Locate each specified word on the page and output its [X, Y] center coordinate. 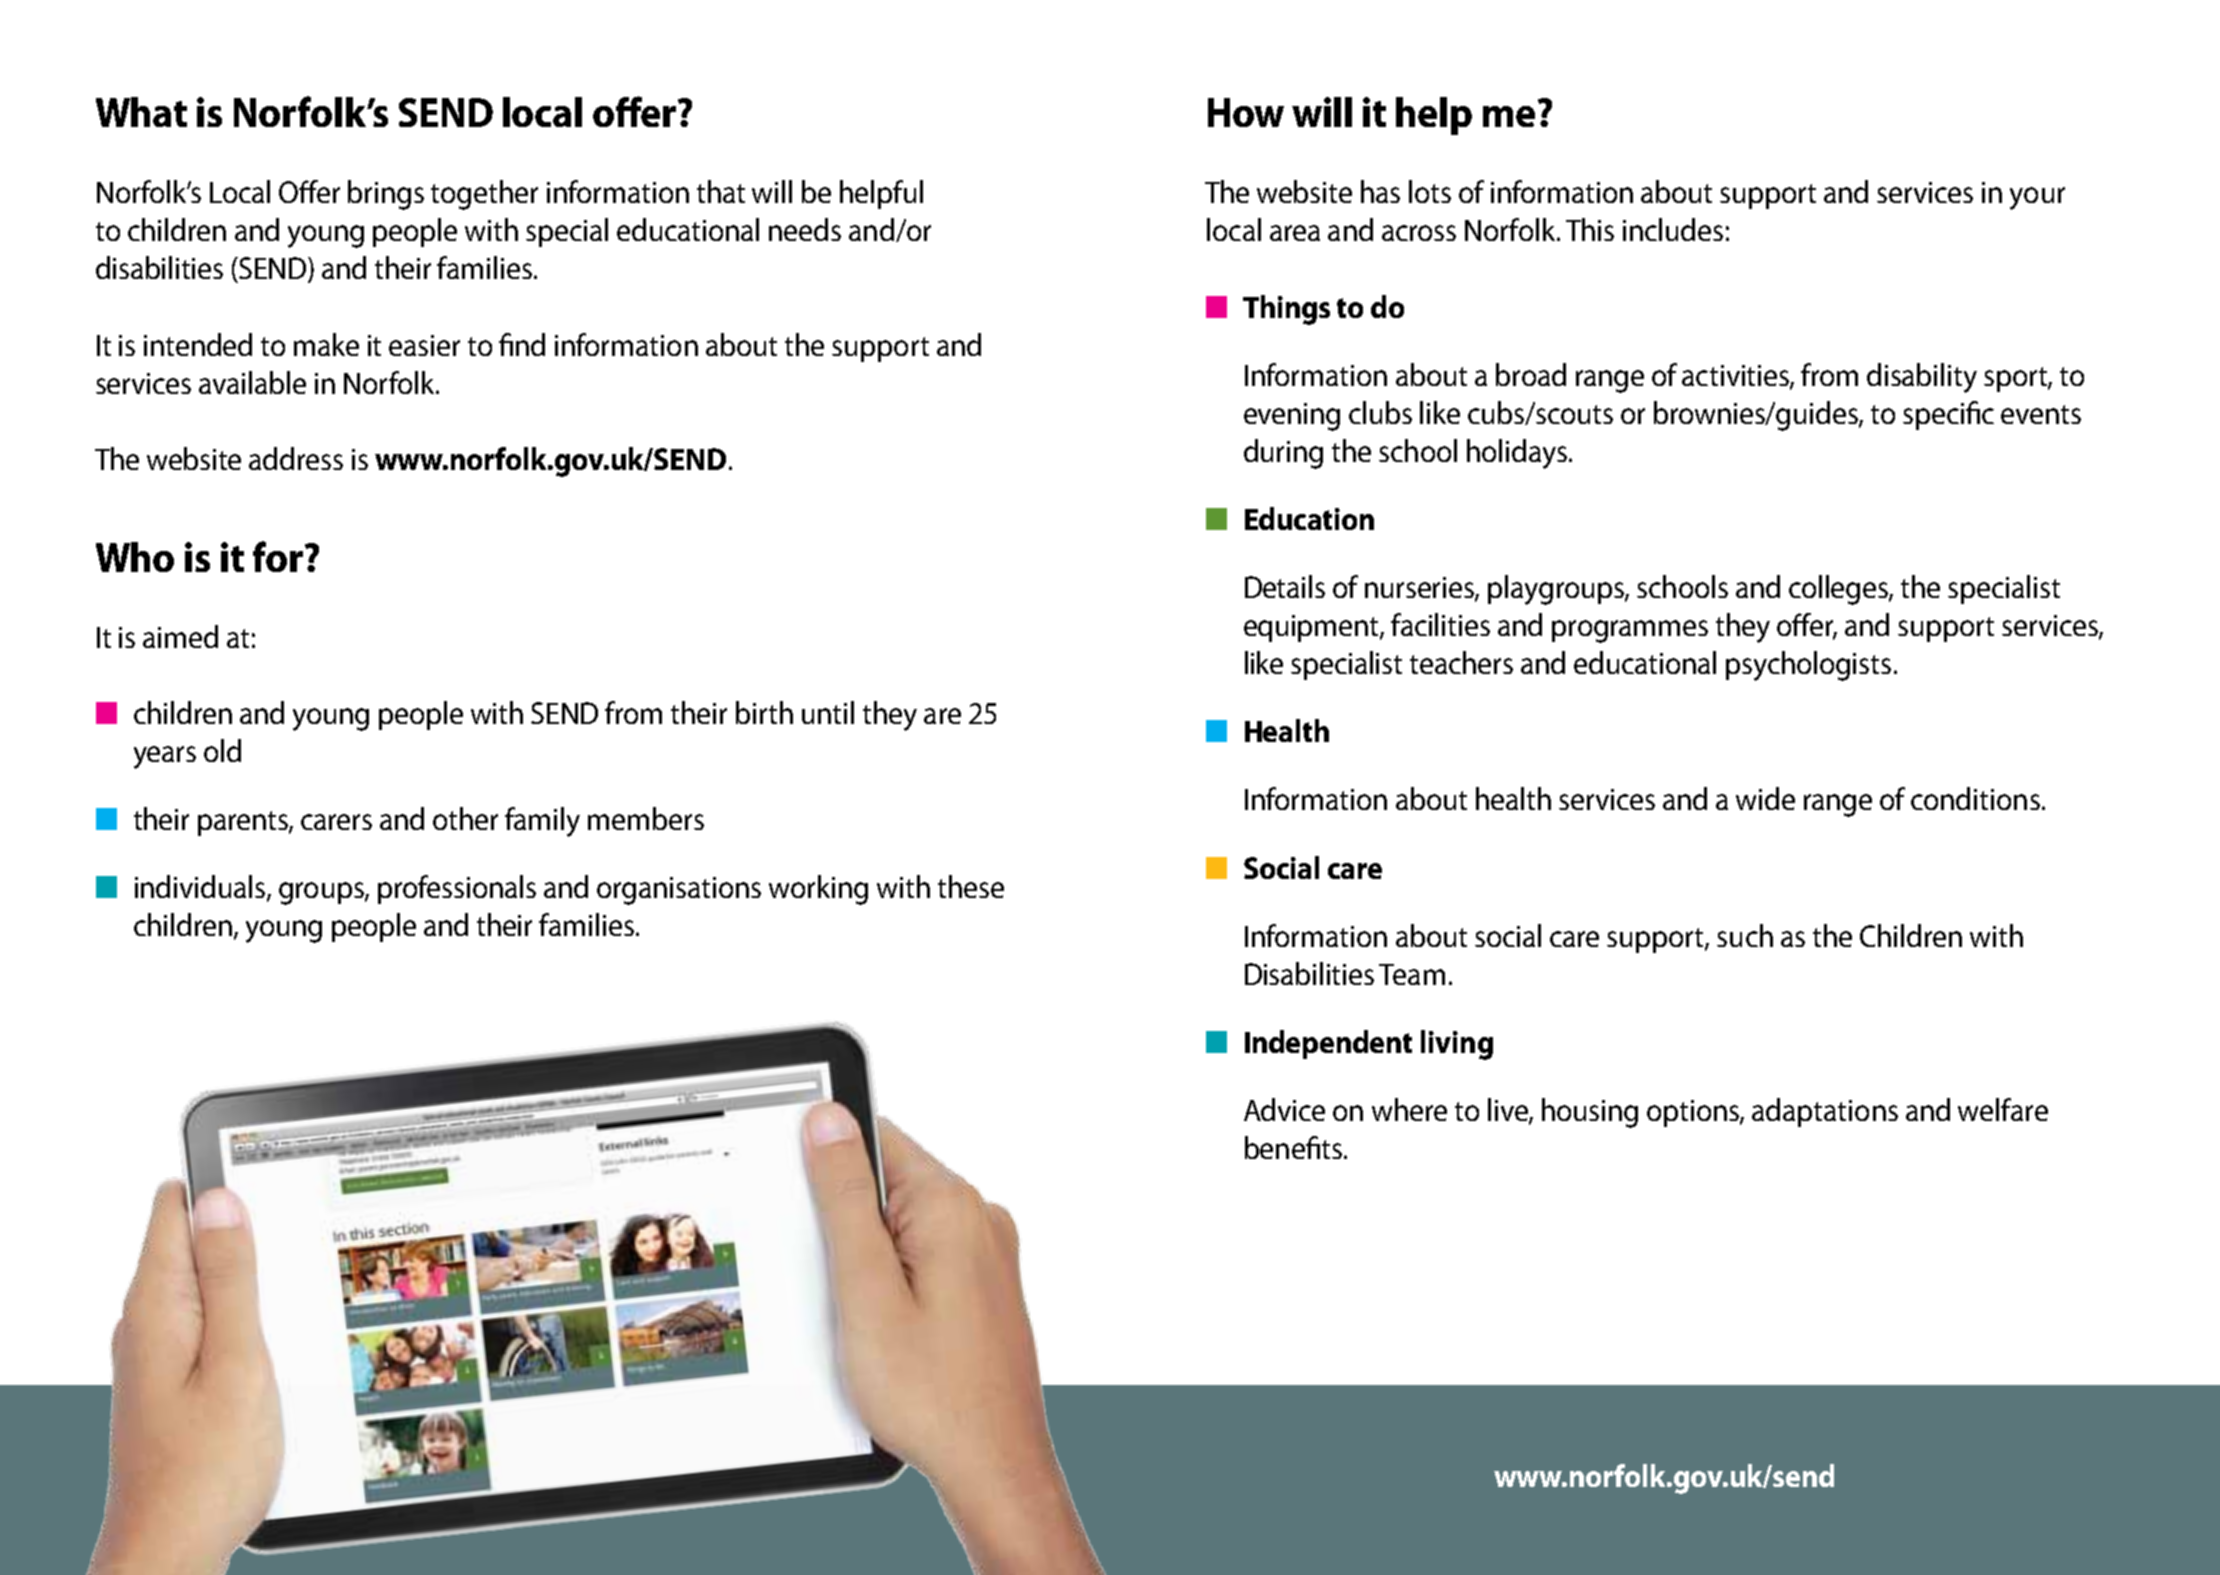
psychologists [1808, 666]
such [1745, 935]
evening [1292, 417]
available [252, 382]
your [2037, 198]
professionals [457, 889]
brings [386, 195]
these [971, 886]
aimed [180, 636]
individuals [201, 888]
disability [1922, 378]
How [1246, 112]
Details [1285, 586]
